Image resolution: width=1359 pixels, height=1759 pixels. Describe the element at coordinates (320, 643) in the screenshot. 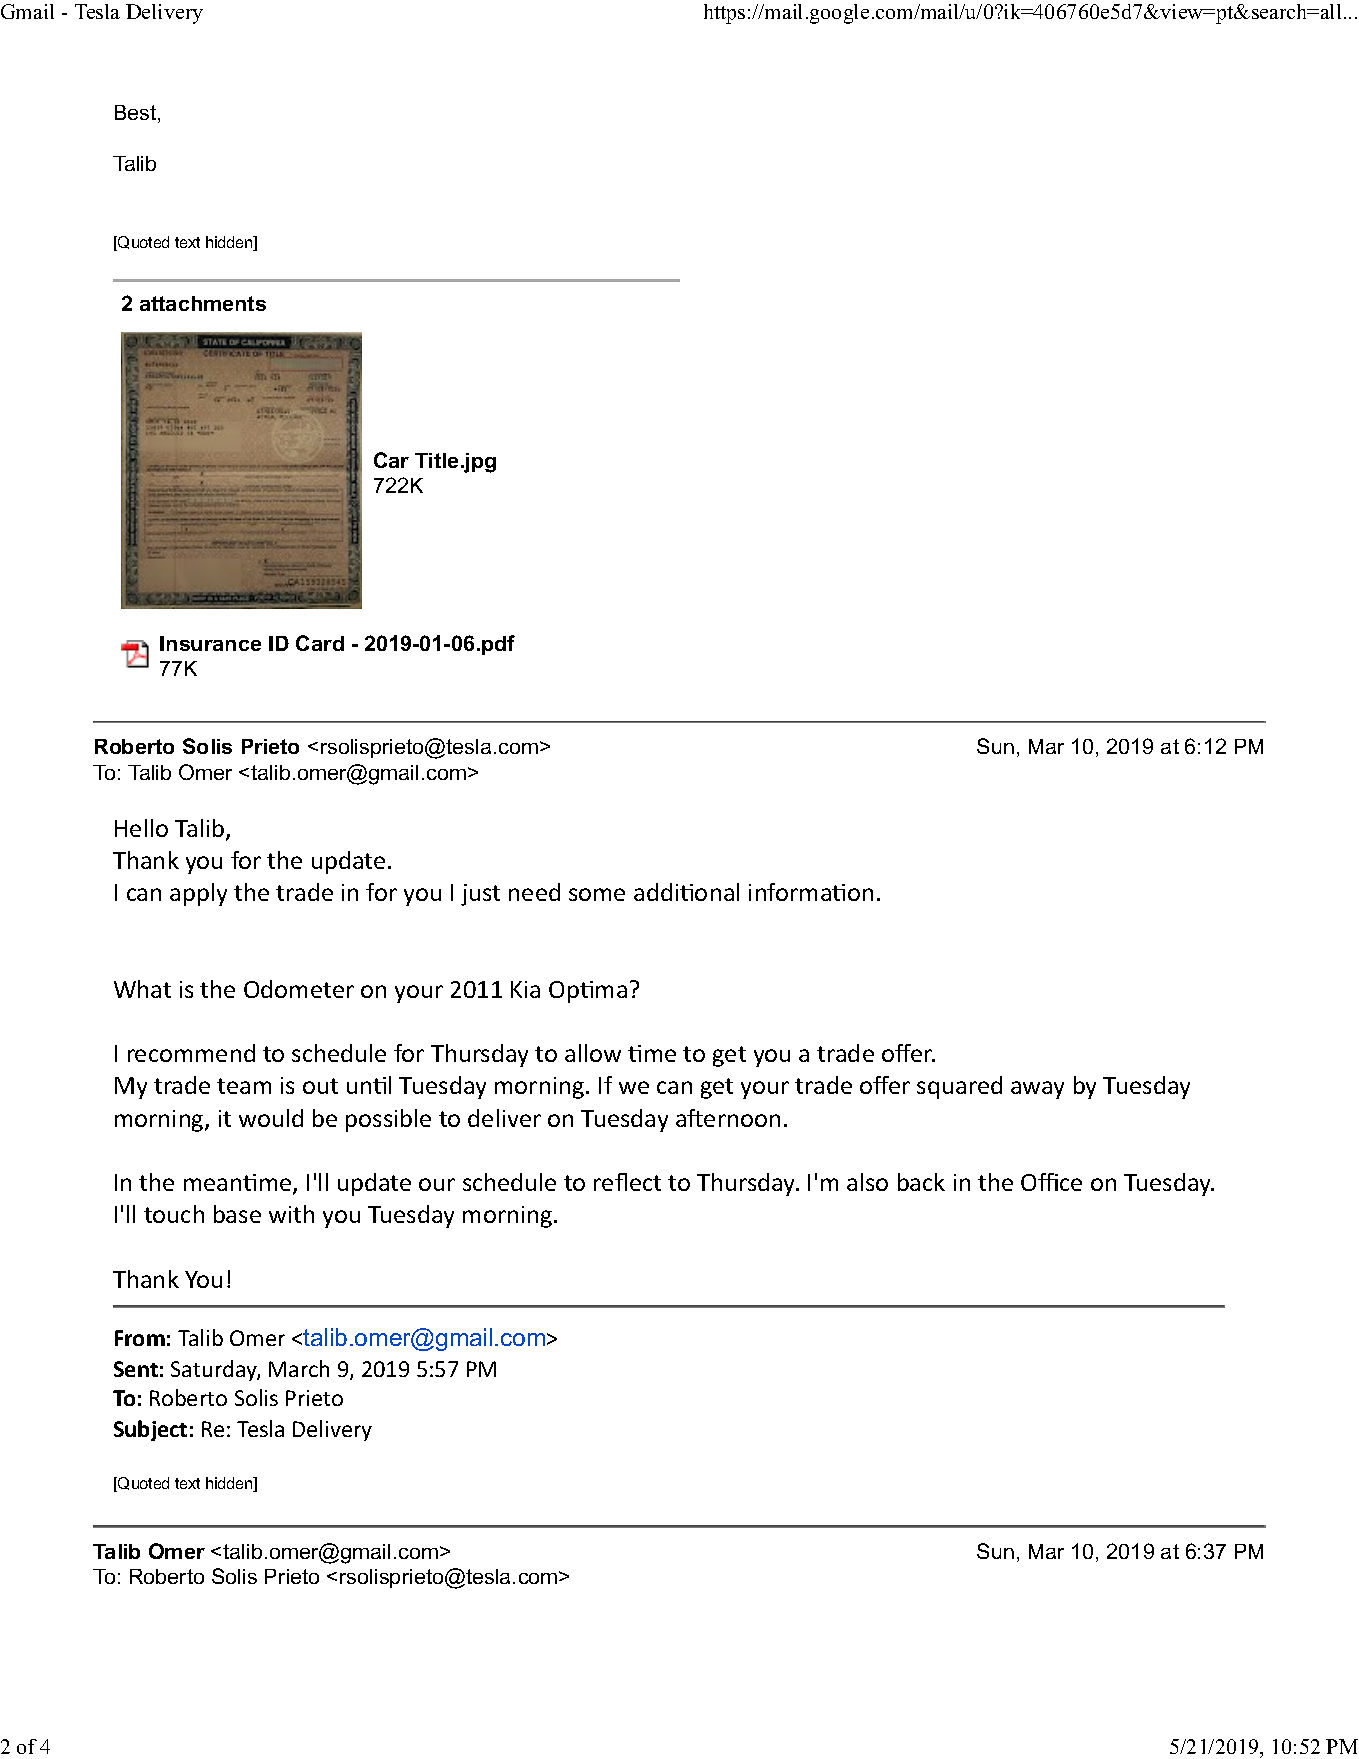

I see `Card` at that location.
